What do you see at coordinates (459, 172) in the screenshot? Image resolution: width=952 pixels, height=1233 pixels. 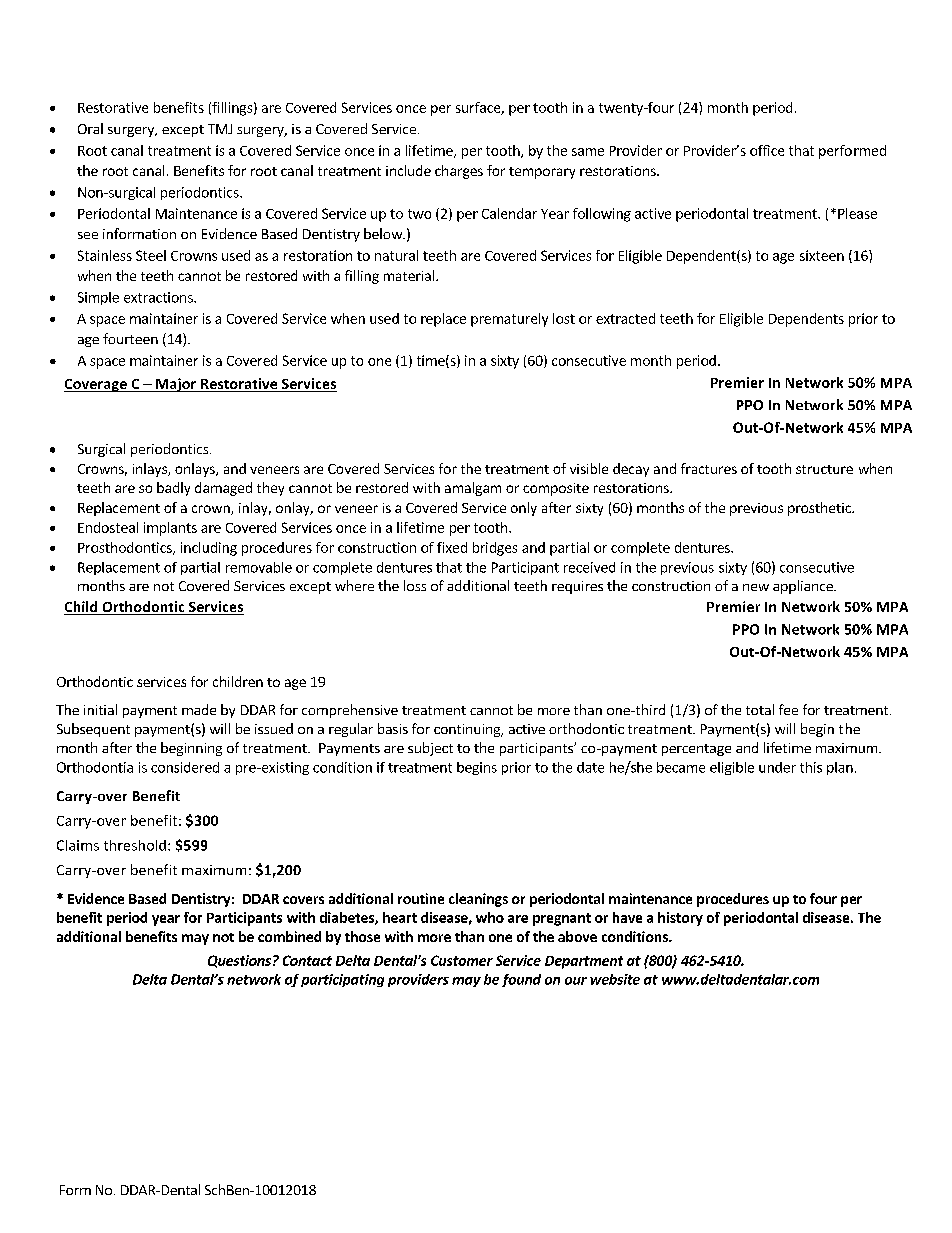 I see `charges` at bounding box center [459, 172].
